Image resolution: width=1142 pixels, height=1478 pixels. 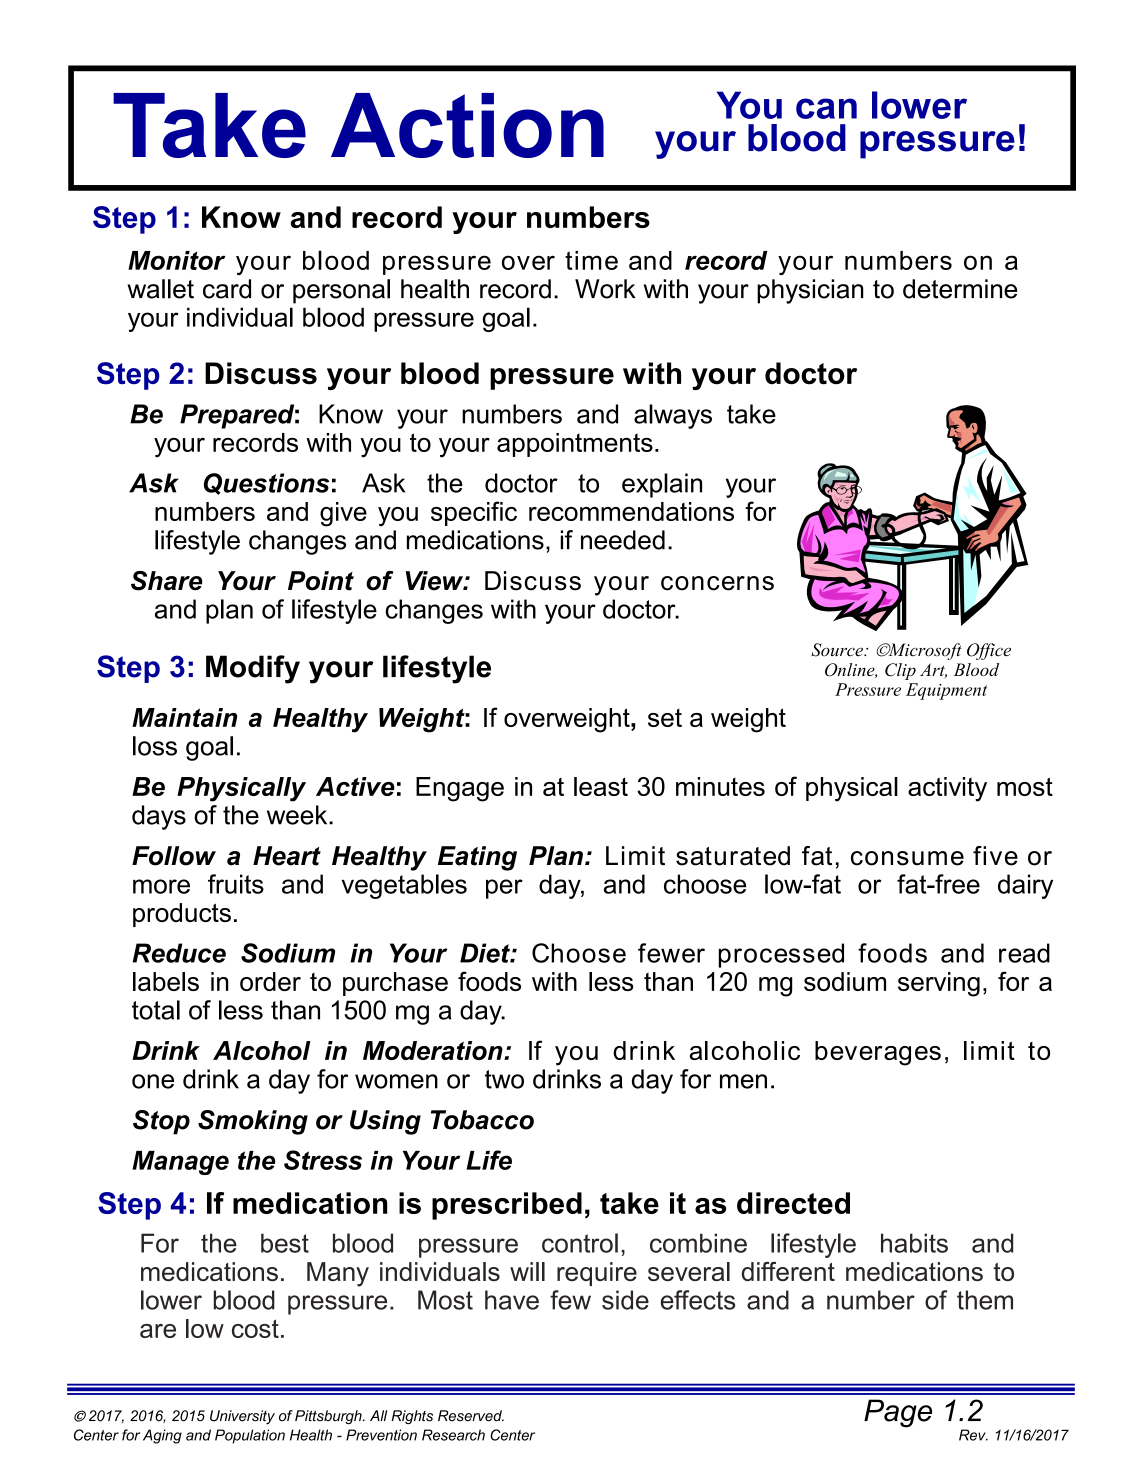 I want to click on needed, so click(x=623, y=540).
